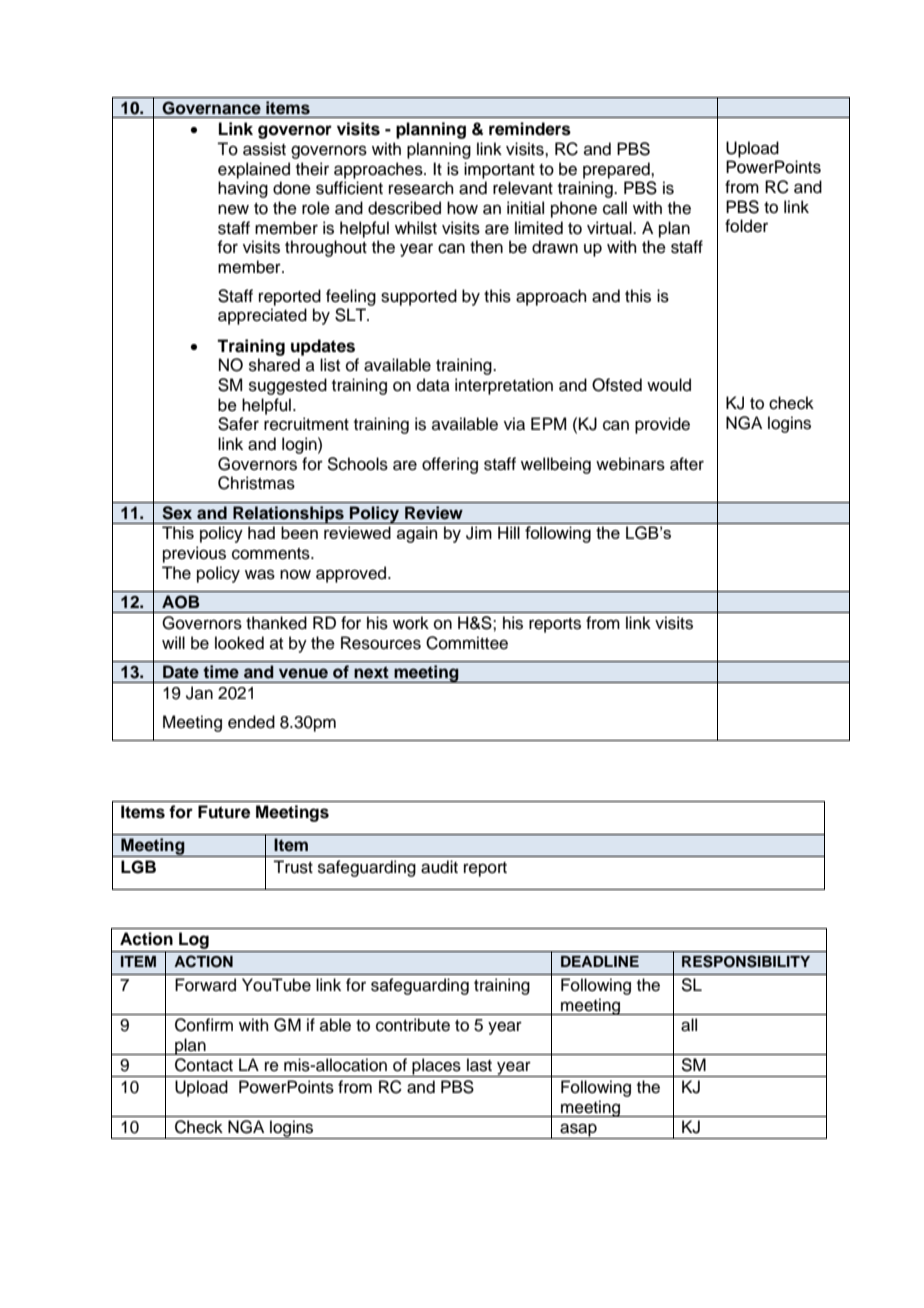 This screenshot has height=1308, width=924. What do you see at coordinates (617, 170) in the screenshot?
I see `prepared` at bounding box center [617, 170].
